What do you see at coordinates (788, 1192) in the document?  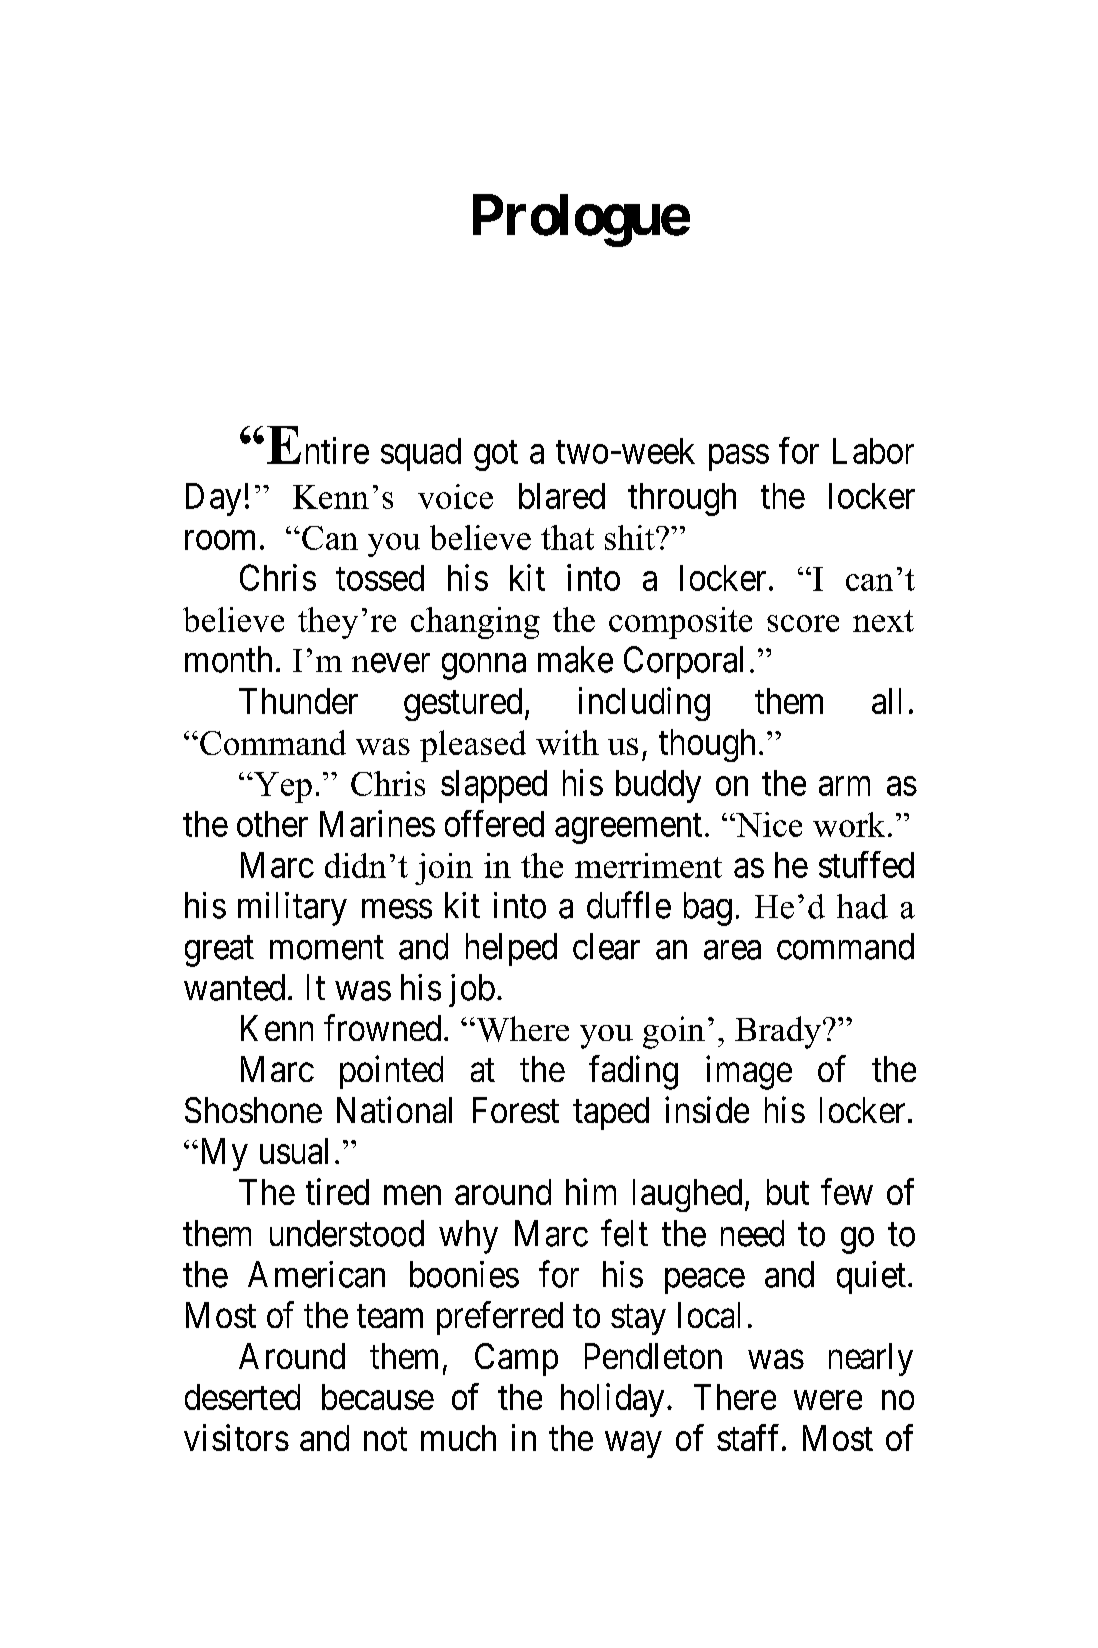 I see `but` at bounding box center [788, 1192].
